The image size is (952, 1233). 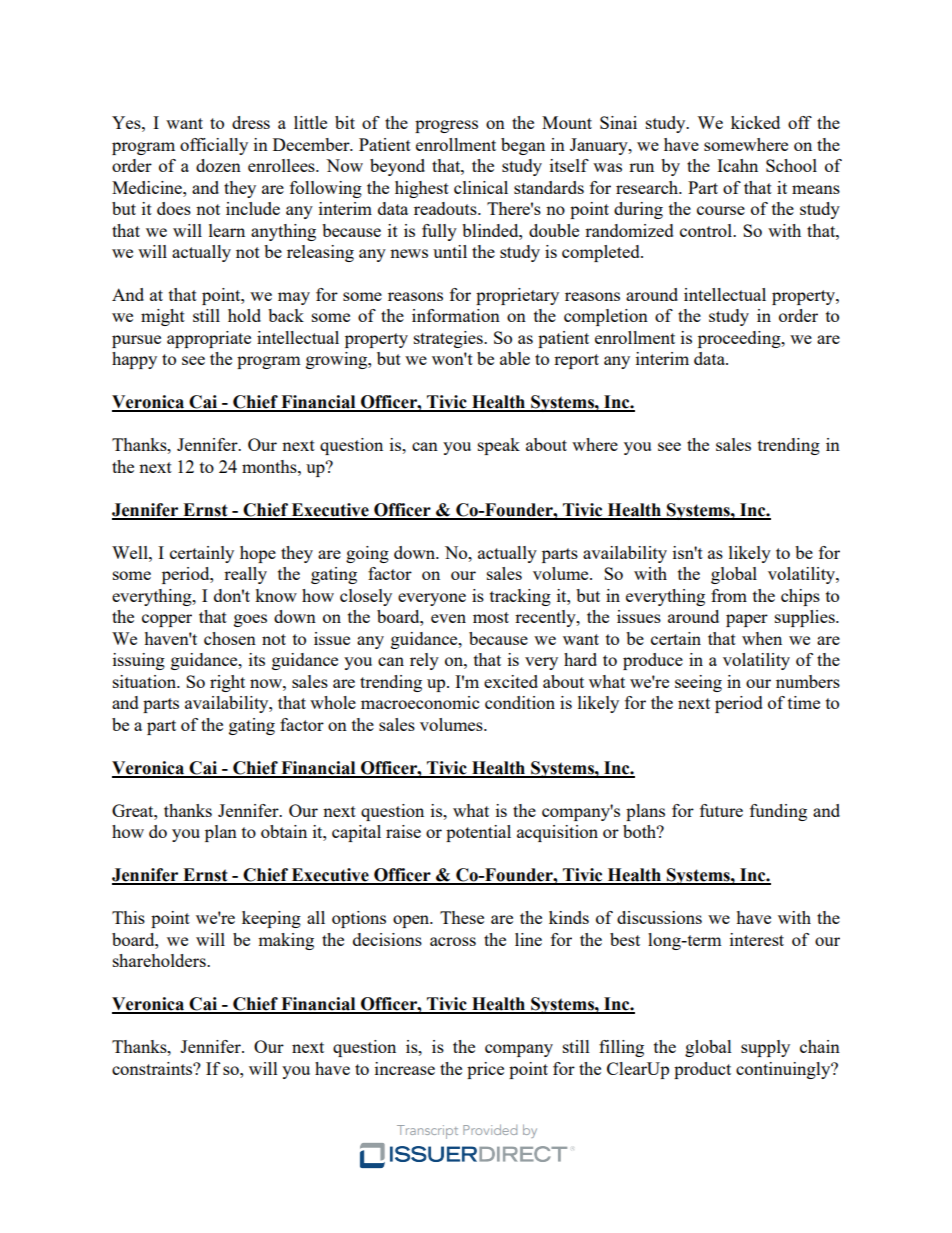 I want to click on proceeding, so click(x=740, y=339).
